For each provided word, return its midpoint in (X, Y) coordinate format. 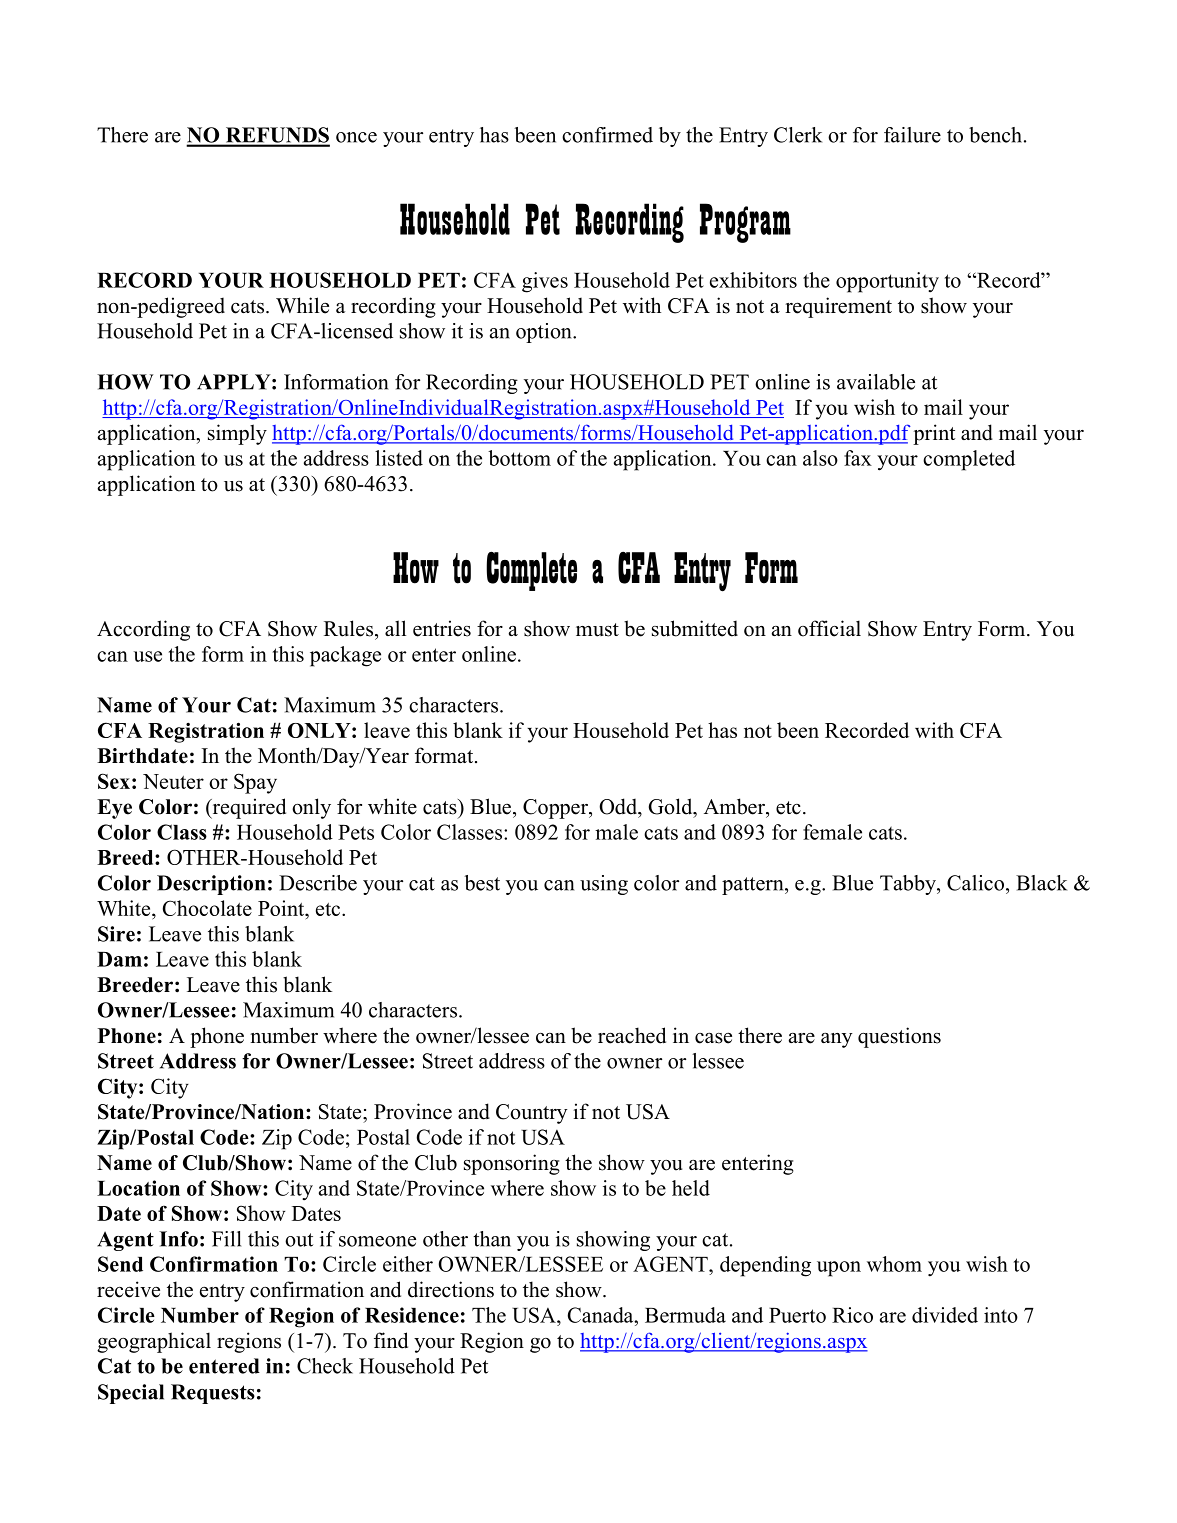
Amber (735, 806)
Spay (255, 783)
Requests (213, 1394)
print (934, 434)
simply (237, 434)
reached (632, 1035)
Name (325, 1163)
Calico (977, 883)
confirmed (607, 135)
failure (912, 135)
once (356, 137)
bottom (519, 458)
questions (899, 1037)
